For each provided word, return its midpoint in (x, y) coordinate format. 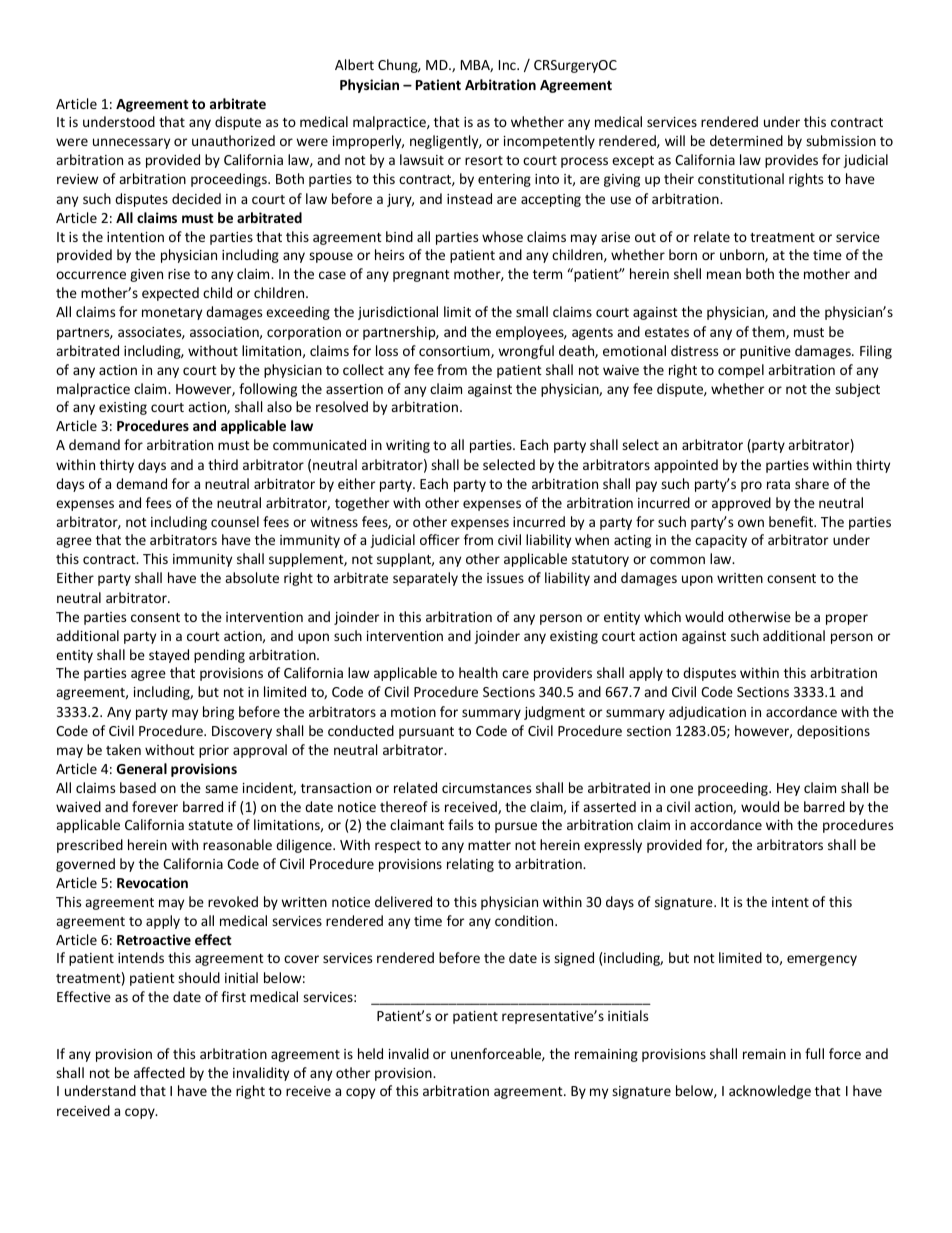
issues (505, 578)
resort (484, 160)
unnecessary (131, 143)
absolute (252, 577)
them (769, 332)
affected (159, 1072)
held (370, 1053)
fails (460, 824)
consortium (455, 352)
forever (155, 806)
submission (841, 140)
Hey (788, 789)
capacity (721, 541)
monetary (172, 314)
